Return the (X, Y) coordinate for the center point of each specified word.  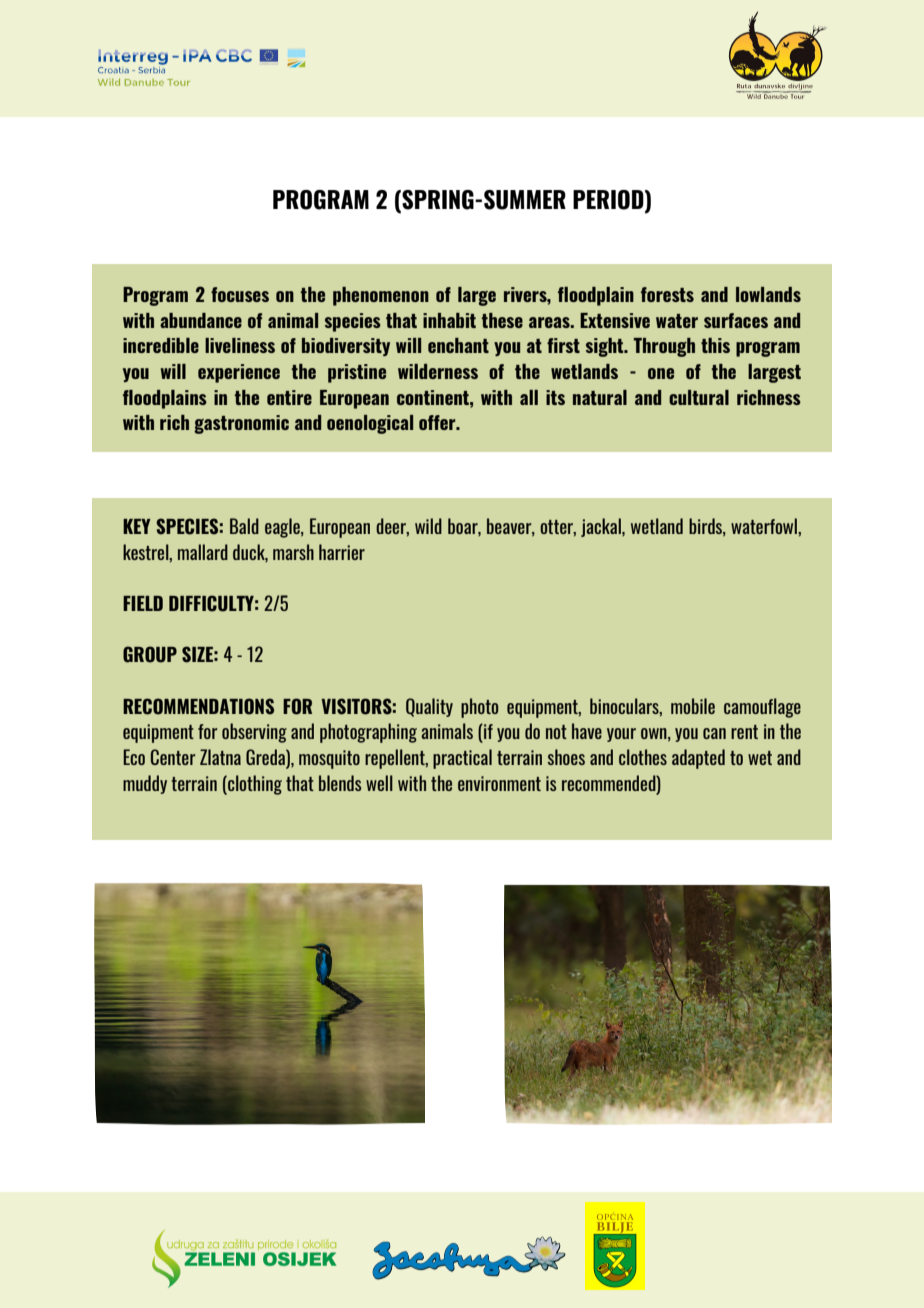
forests (667, 294)
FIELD (143, 603)
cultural (699, 397)
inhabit (449, 320)
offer (438, 422)
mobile (693, 706)
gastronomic (241, 424)
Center (173, 757)
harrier (342, 552)
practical (462, 759)
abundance (201, 320)
